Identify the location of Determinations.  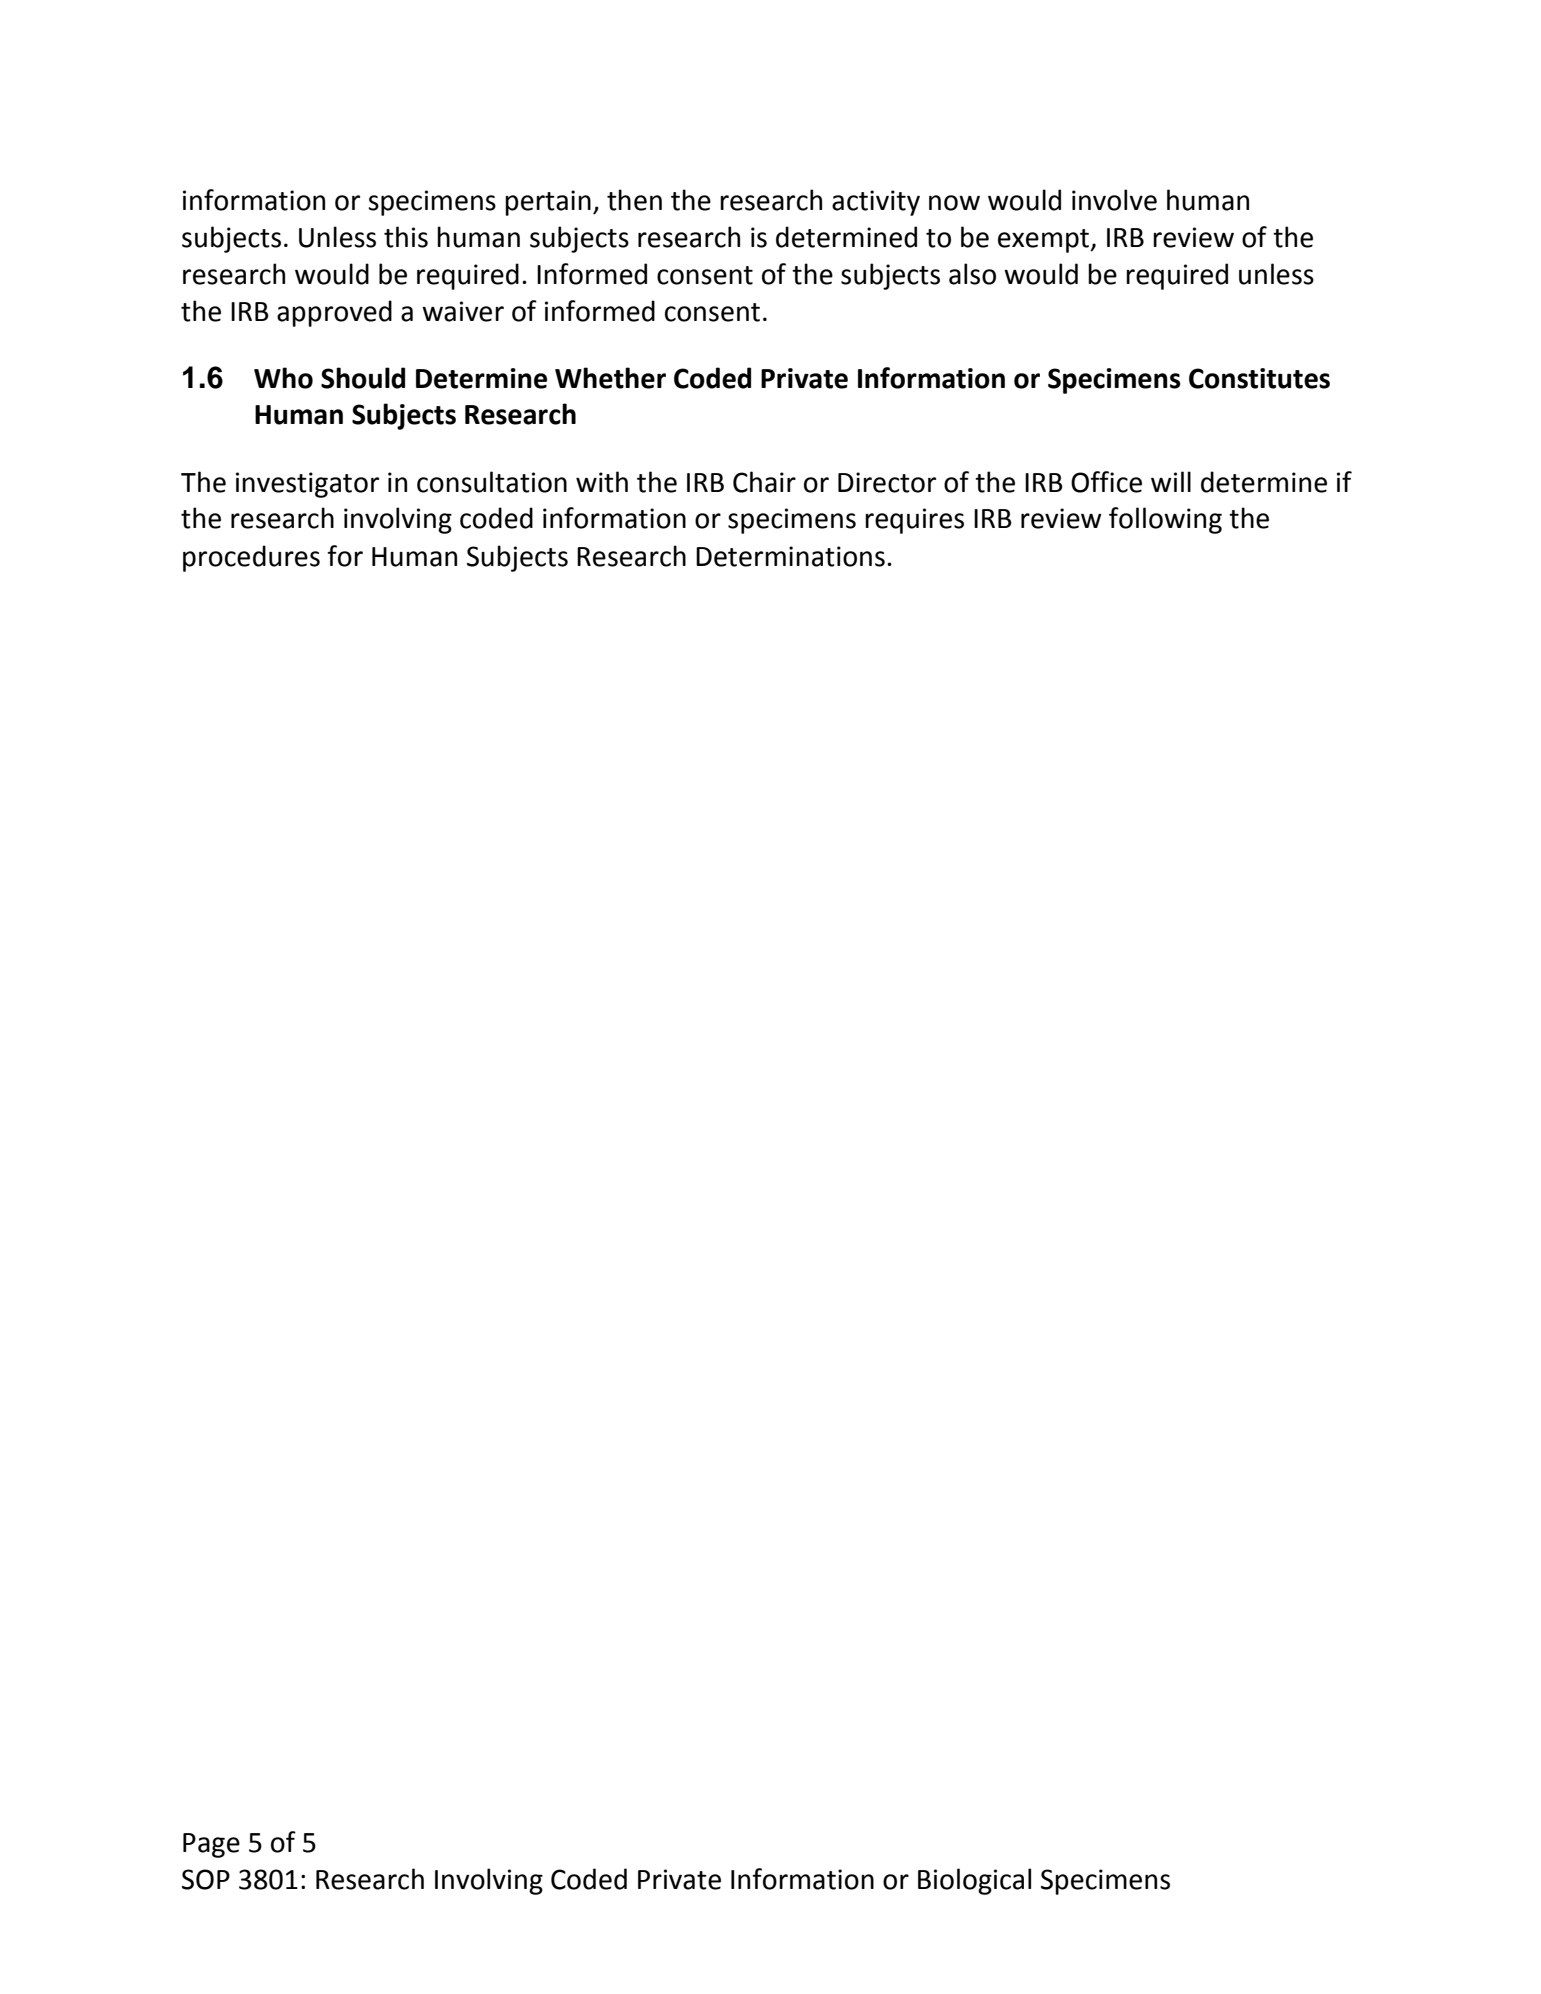
(790, 556).
